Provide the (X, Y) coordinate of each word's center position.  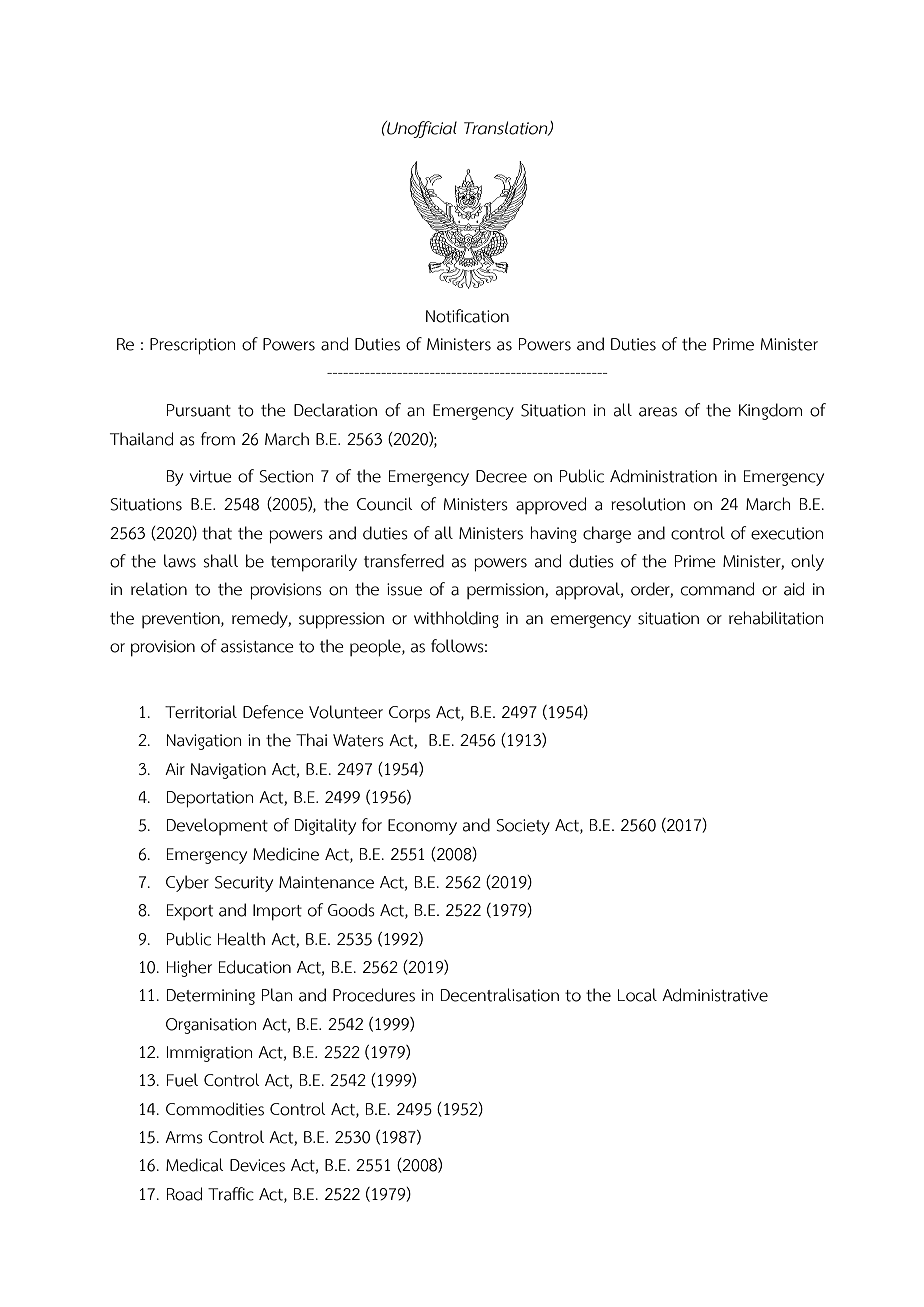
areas (658, 412)
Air (175, 769)
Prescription (192, 346)
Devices (257, 1165)
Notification (467, 316)
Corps (409, 714)
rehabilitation (776, 618)
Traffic (231, 1194)
